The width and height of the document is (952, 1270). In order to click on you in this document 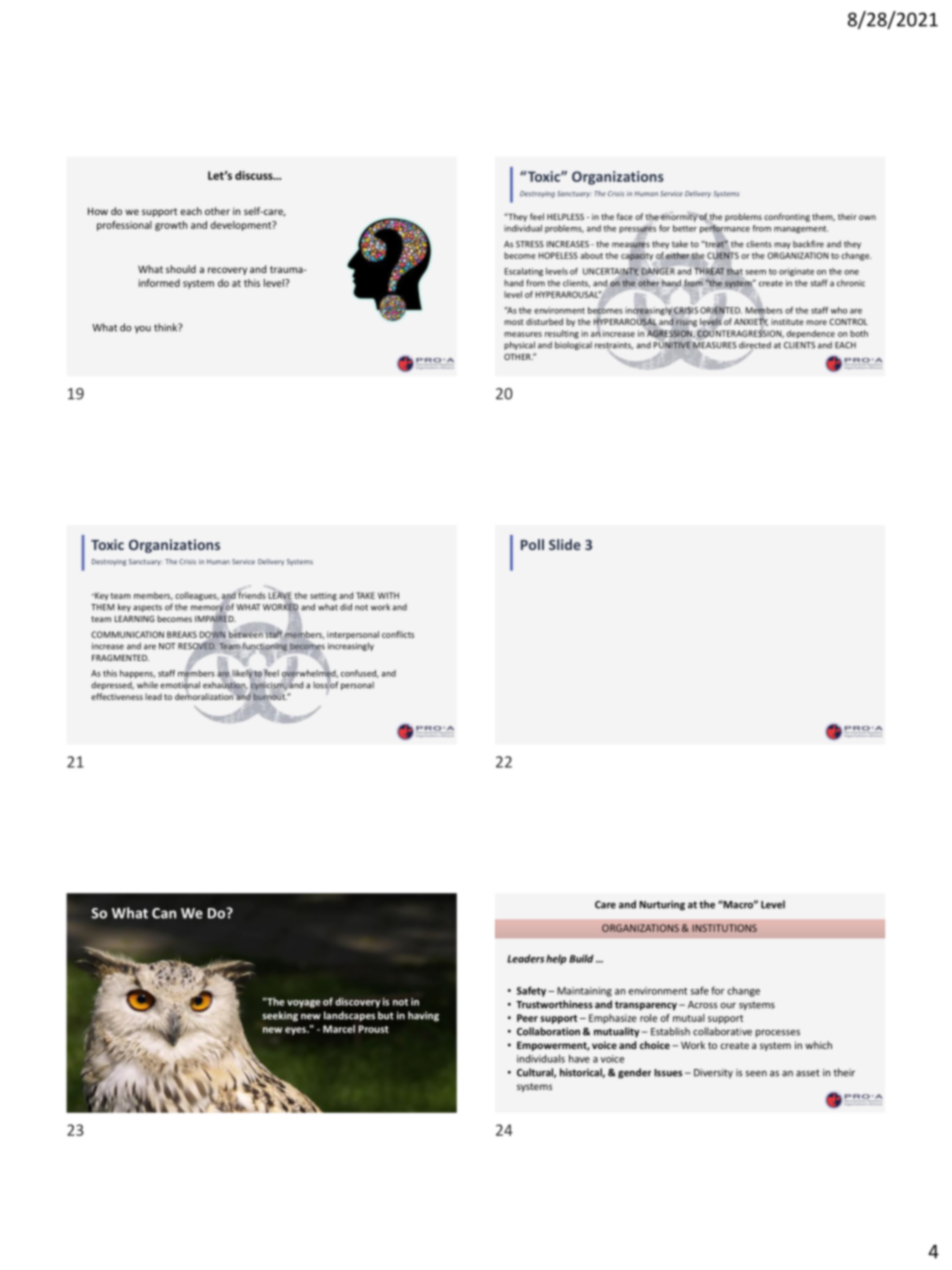, I will do `click(143, 330)`.
